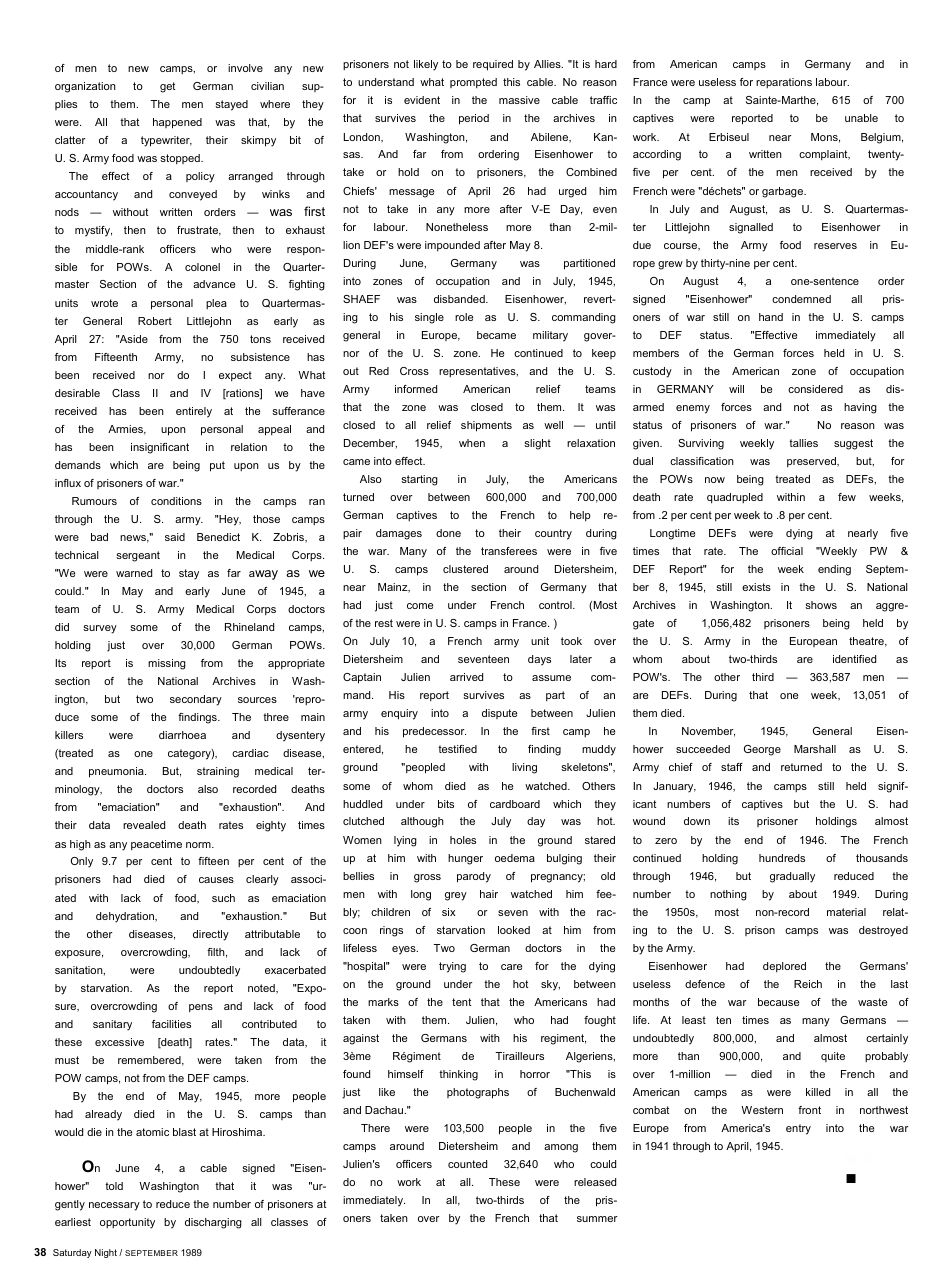 The height and width of the screenshot is (1288, 943). Describe the element at coordinates (854, 659) in the screenshot. I see `identified` at that location.
